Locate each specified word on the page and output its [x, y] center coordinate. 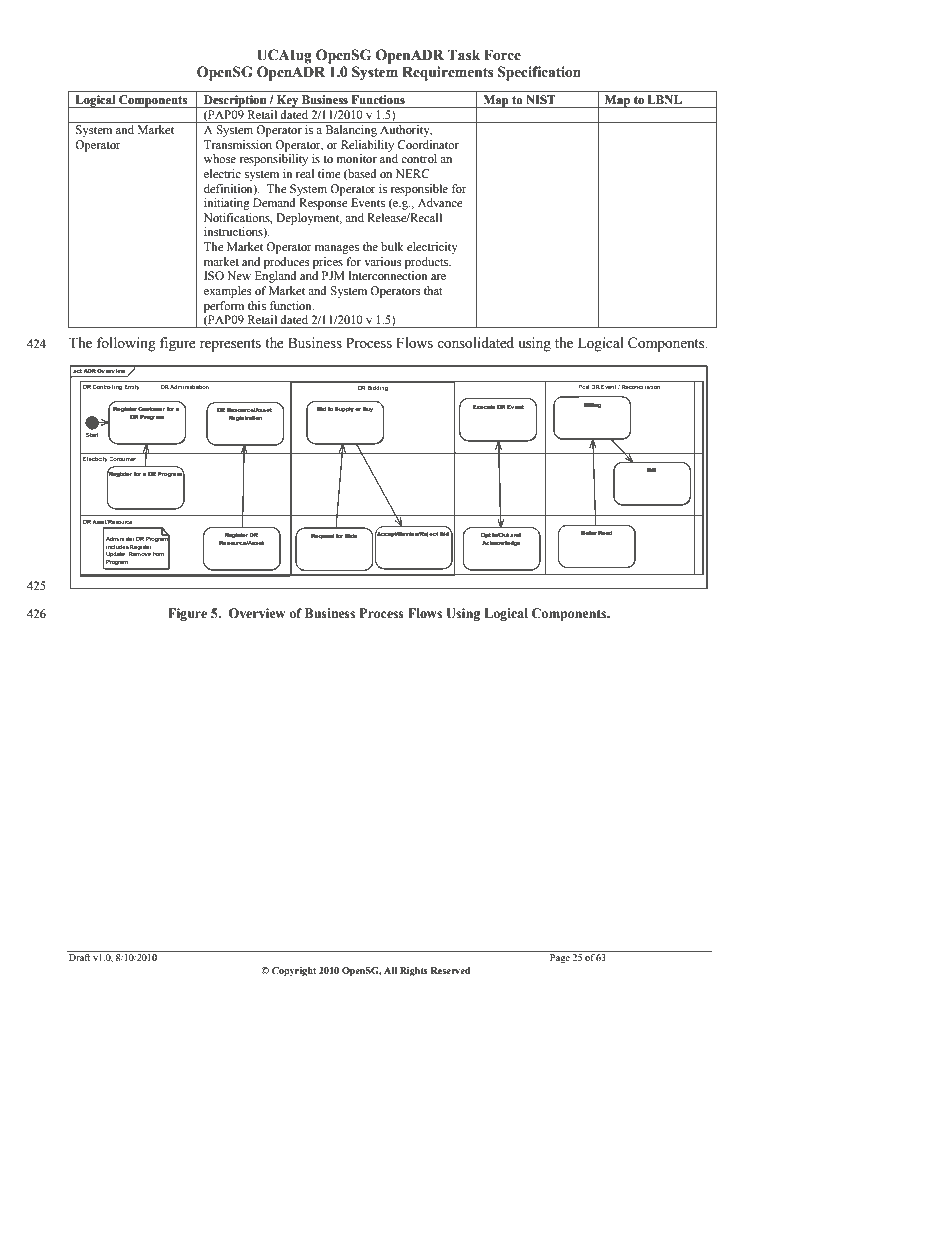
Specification [539, 73]
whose [220, 158]
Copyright [294, 972]
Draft [79, 957]
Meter [589, 533]
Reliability [367, 146]
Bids [351, 536]
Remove [140, 553]
